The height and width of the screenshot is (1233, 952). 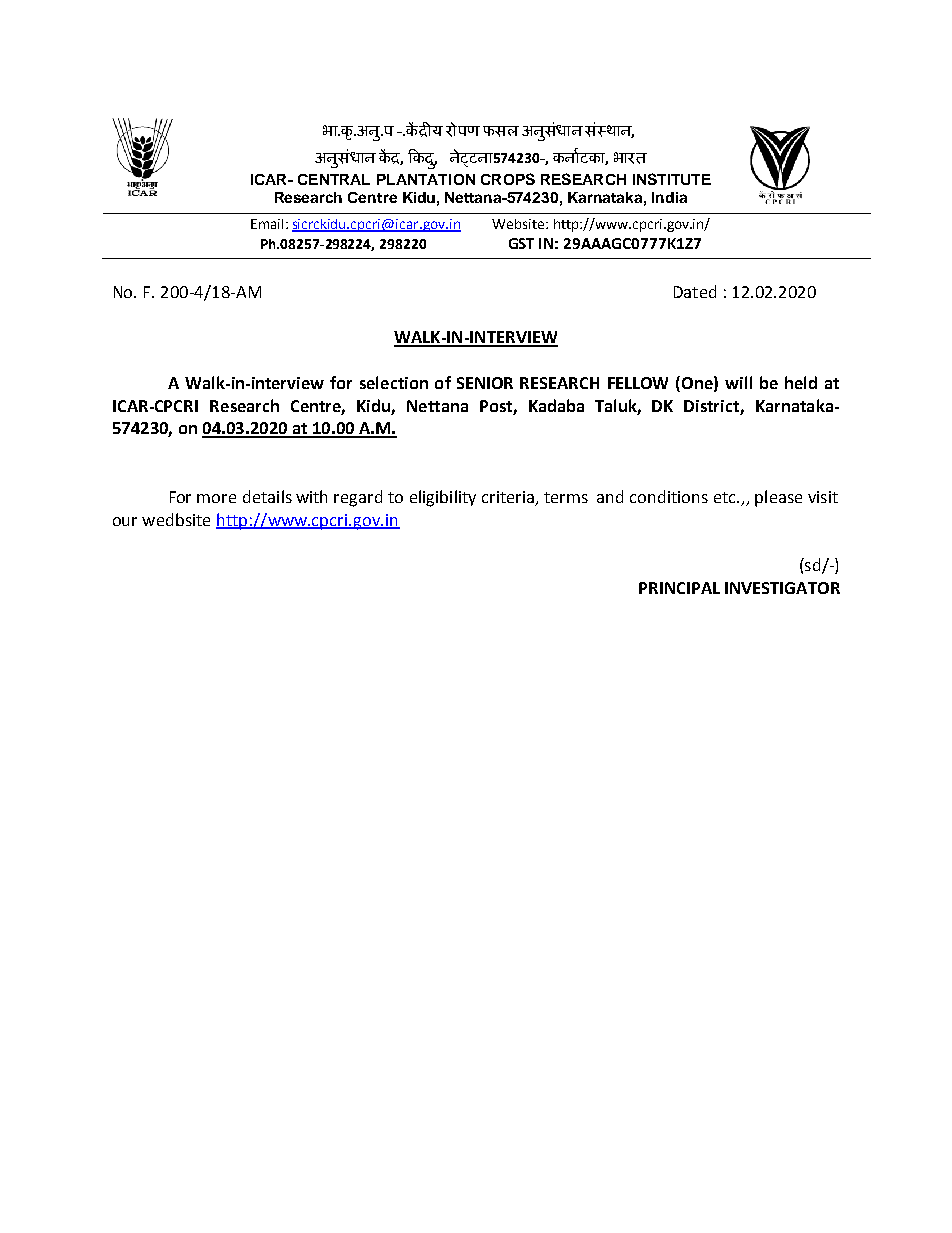 What do you see at coordinates (125, 521) in the screenshot?
I see `our` at bounding box center [125, 521].
